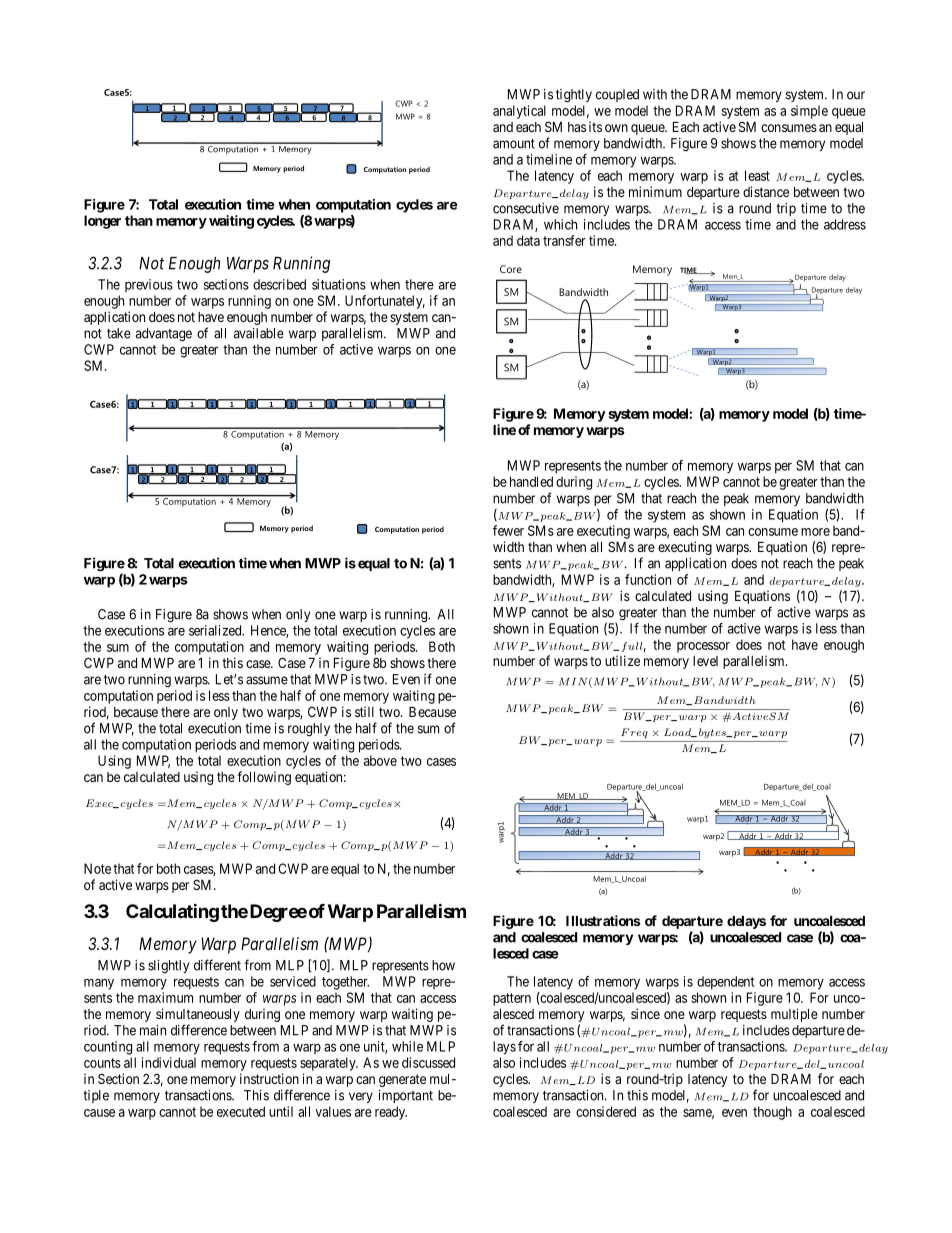  What do you see at coordinates (514, 144) in the image?
I see `amount` at bounding box center [514, 144].
